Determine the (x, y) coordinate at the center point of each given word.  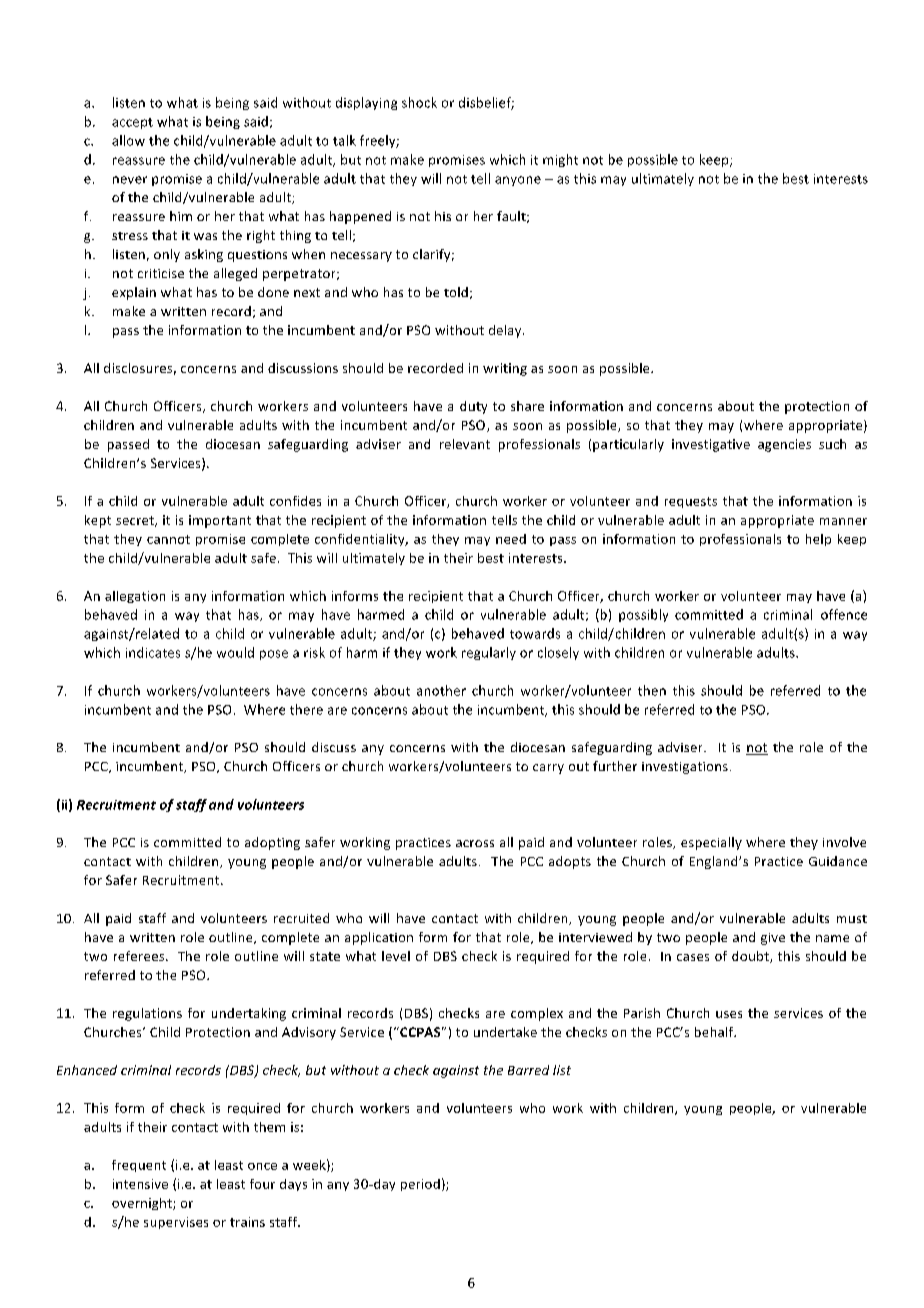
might (560, 160)
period (420, 1185)
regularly (489, 653)
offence (844, 614)
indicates (153, 652)
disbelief (486, 103)
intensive (140, 1184)
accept (132, 123)
